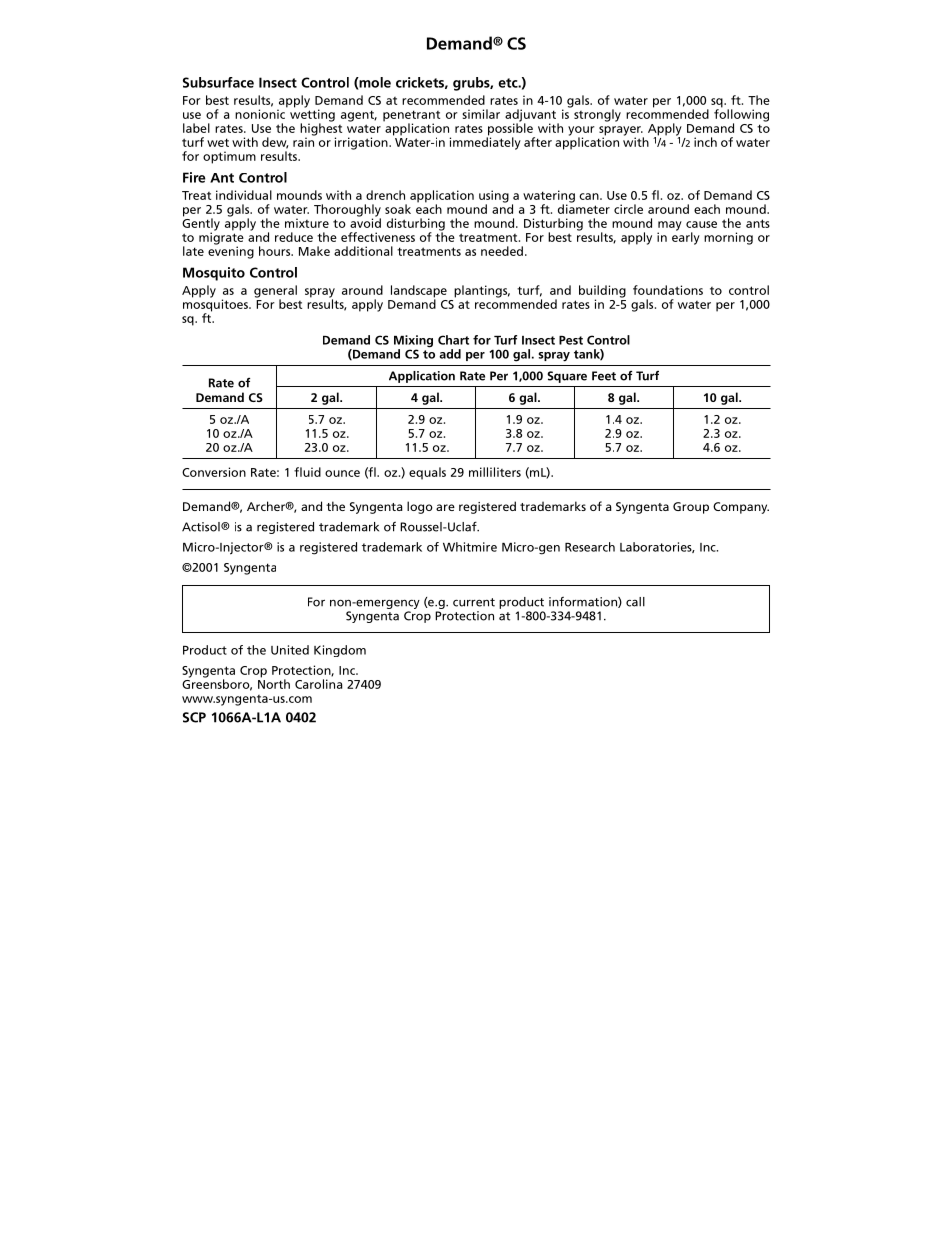 Image resolution: width=952 pixels, height=1233 pixels. What do you see at coordinates (741, 115) in the document?
I see `following` at bounding box center [741, 115].
